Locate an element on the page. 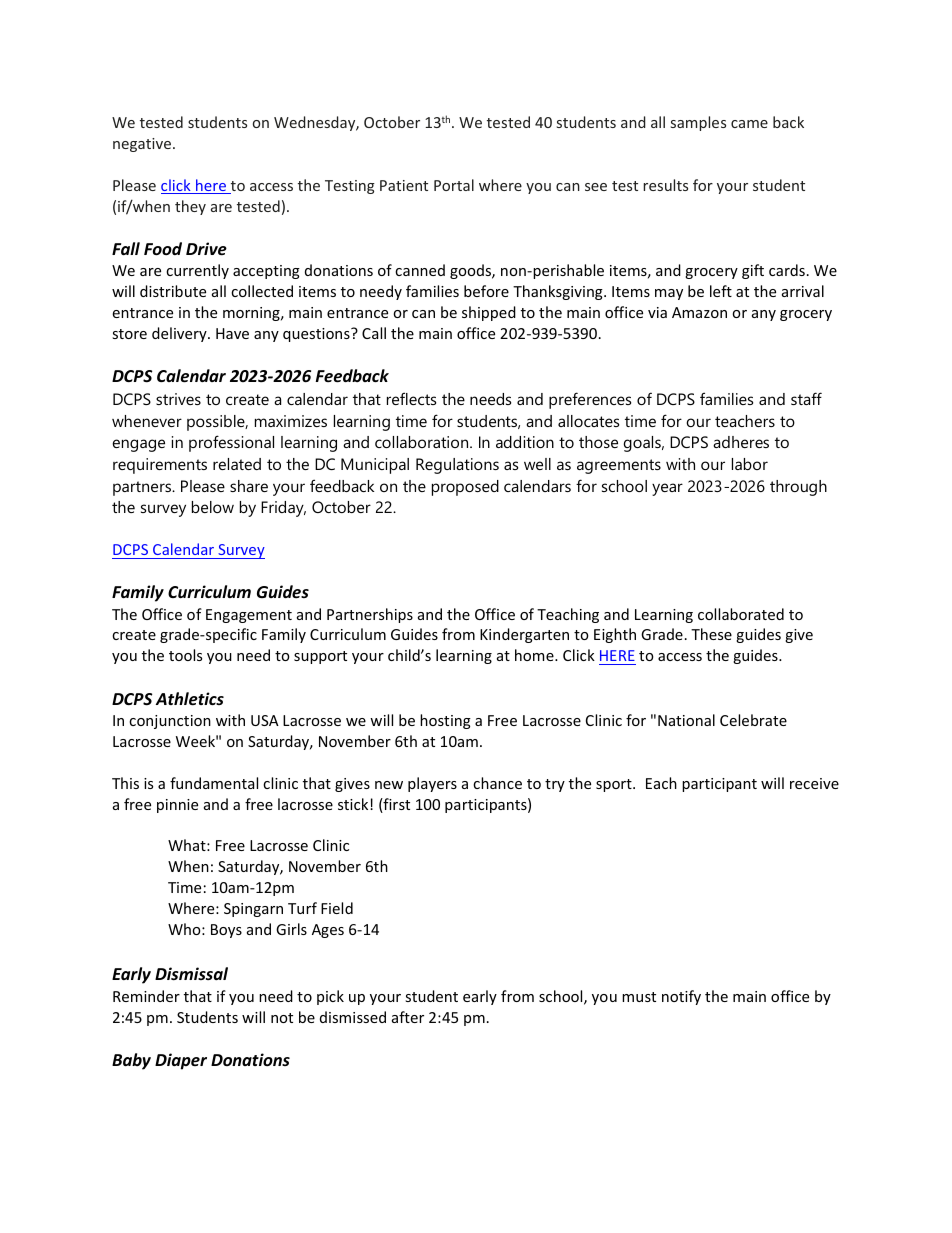 The image size is (952, 1233). negative is located at coordinates (143, 145).
